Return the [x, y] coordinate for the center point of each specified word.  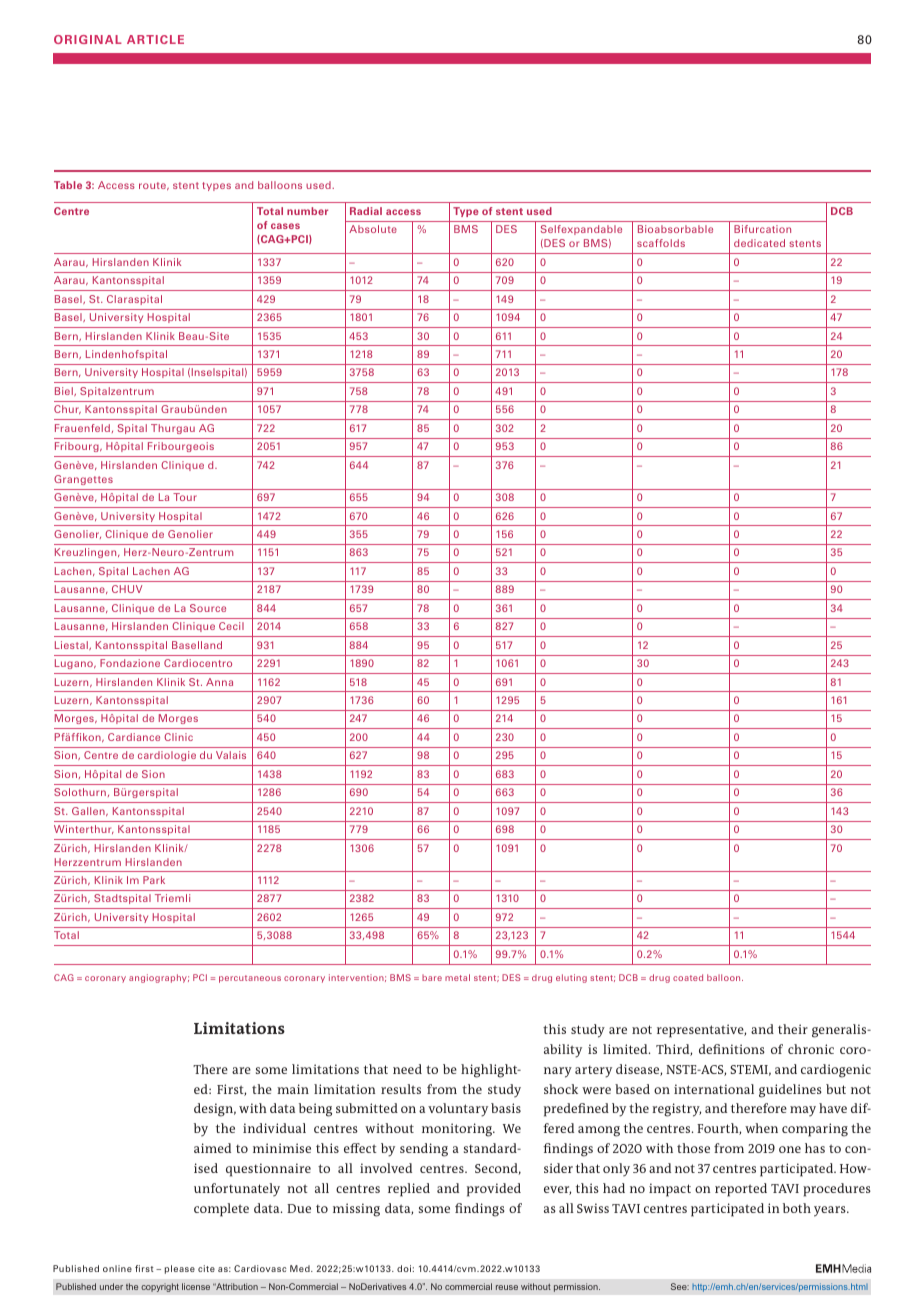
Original [88, 39]
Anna [219, 682]
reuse [507, 1287]
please [180, 1269]
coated [688, 977]
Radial [366, 211]
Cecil [231, 626]
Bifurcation [762, 229]
